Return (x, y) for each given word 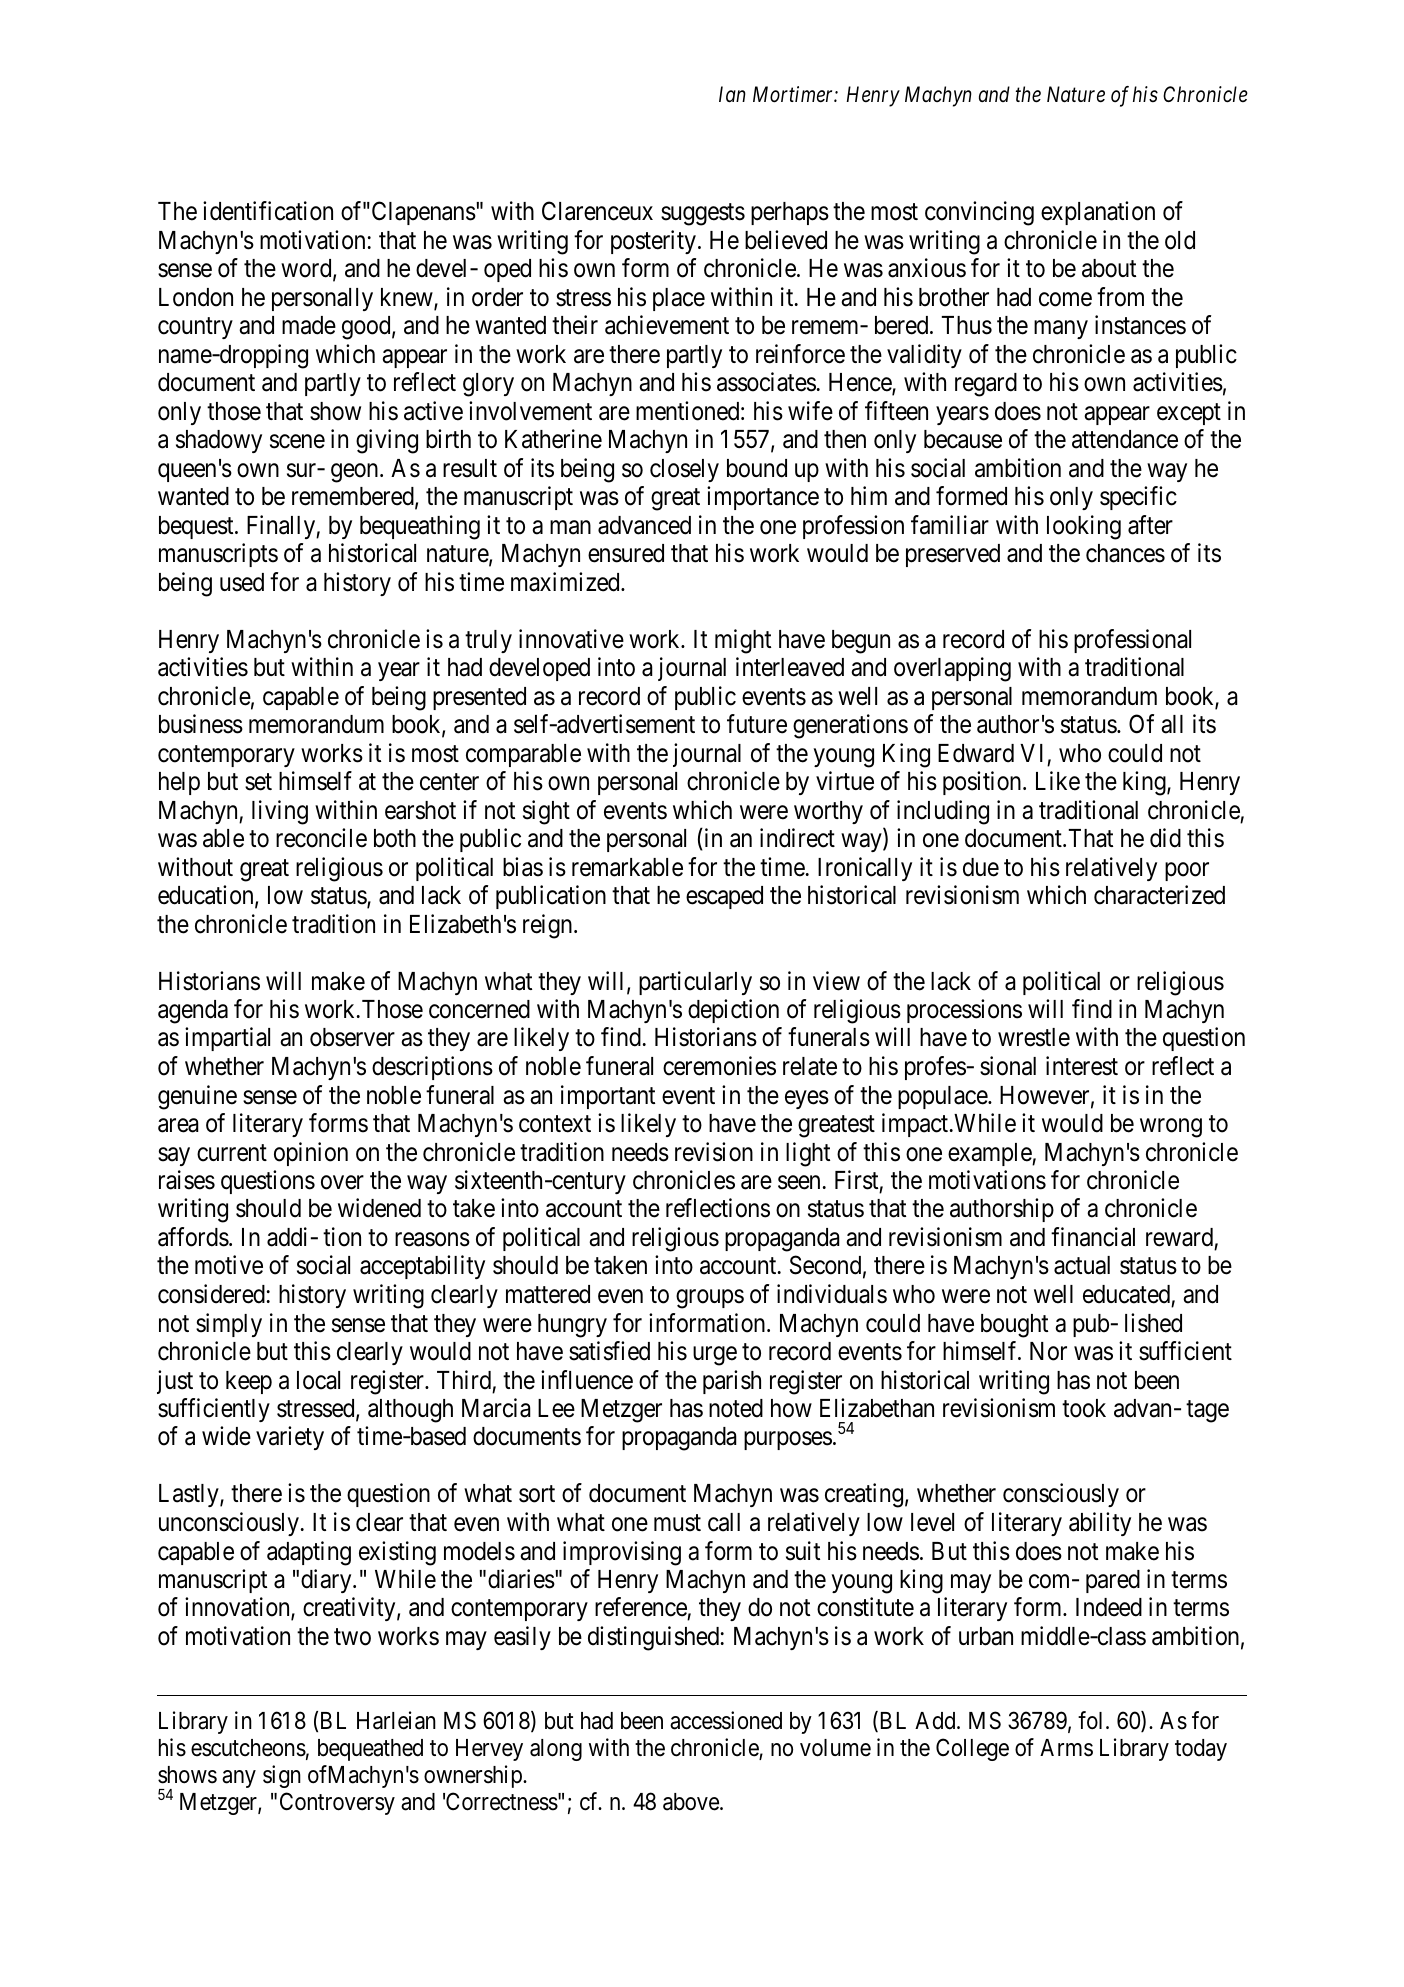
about (1109, 268)
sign (282, 1776)
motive (229, 1265)
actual (1082, 1265)
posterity (653, 242)
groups (710, 1299)
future (757, 724)
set (258, 782)
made (309, 325)
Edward (976, 753)
